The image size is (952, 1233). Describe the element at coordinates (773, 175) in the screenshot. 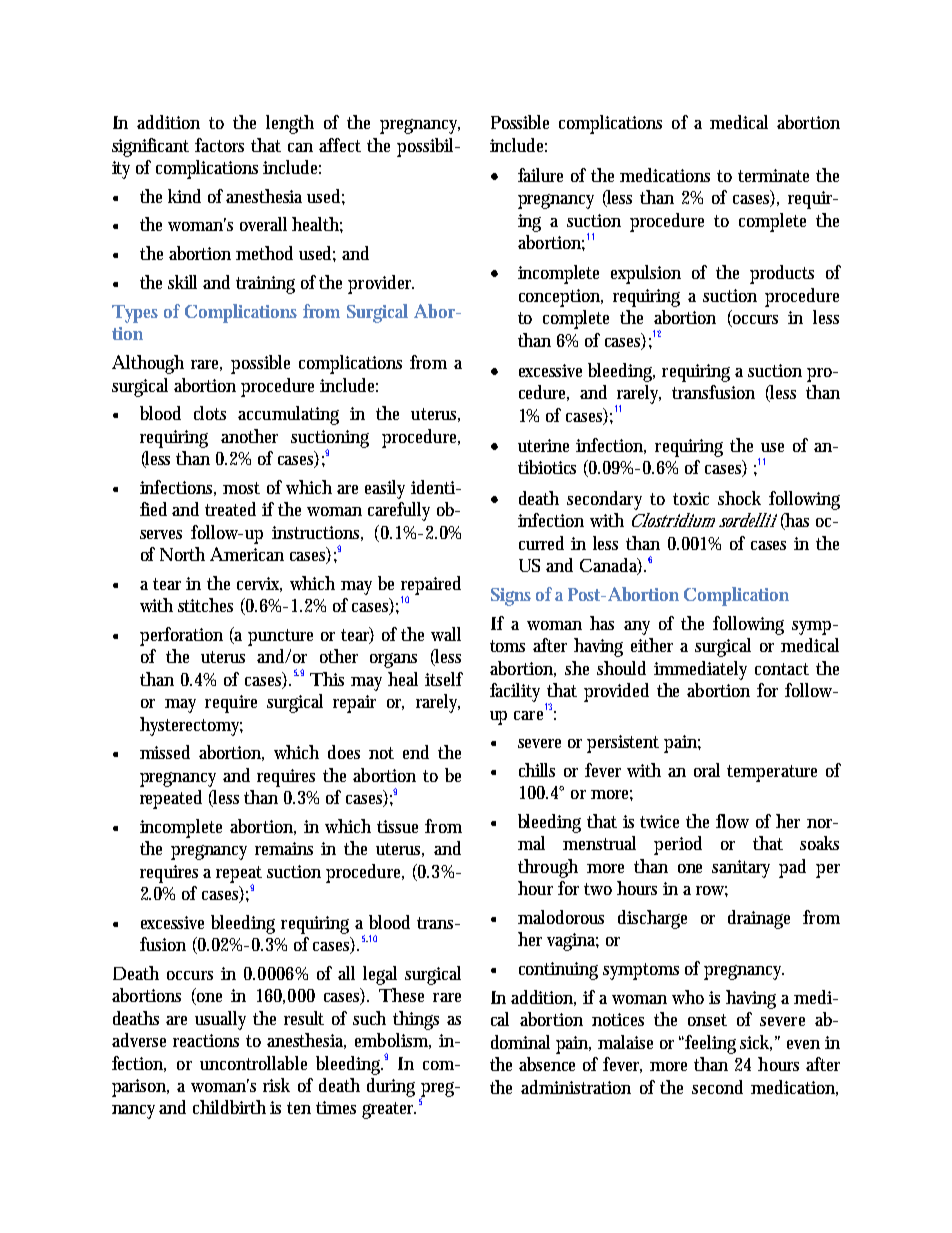

I see `terminate` at that location.
